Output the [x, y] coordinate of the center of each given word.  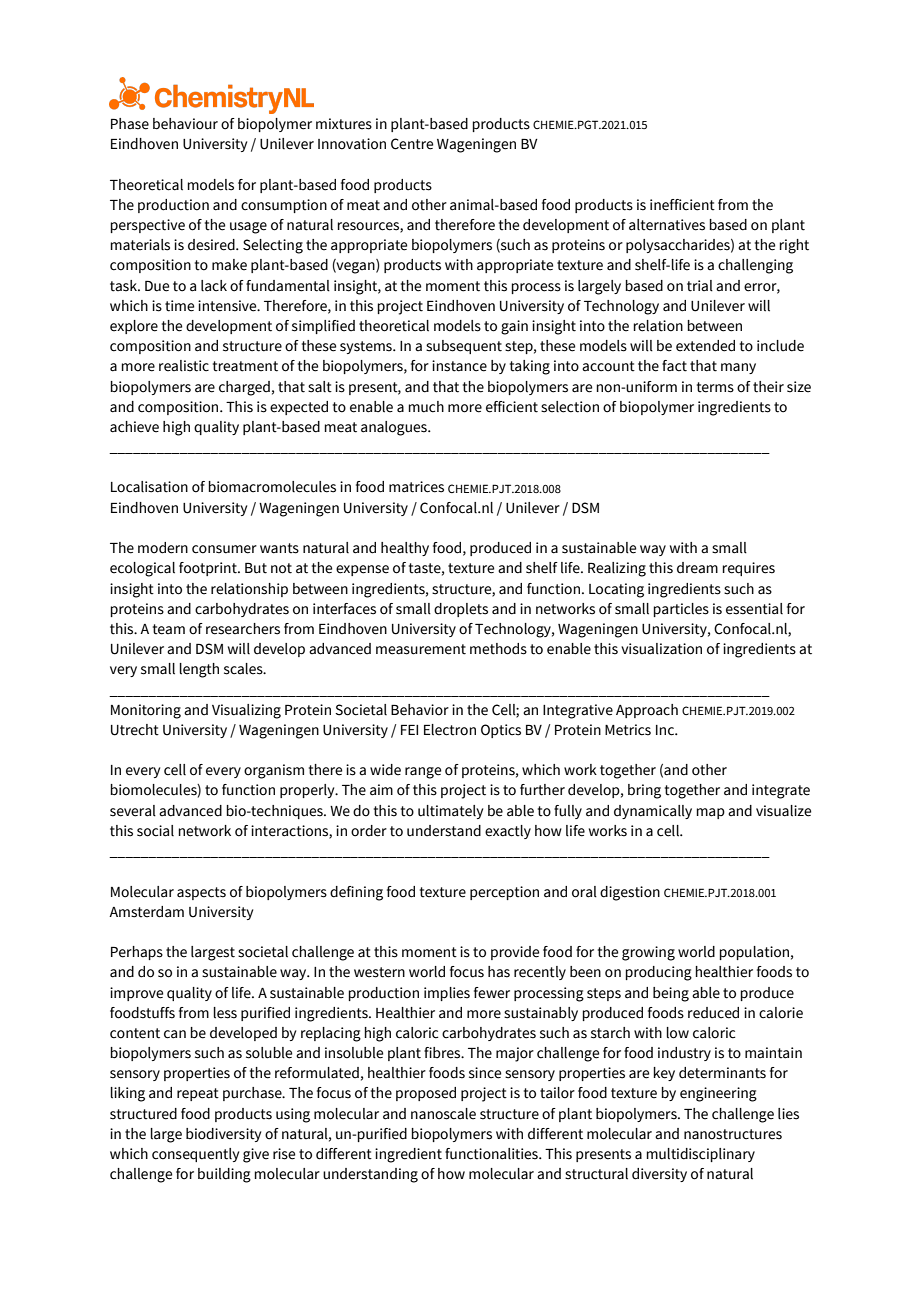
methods [498, 649]
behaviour [185, 124]
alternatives [667, 225]
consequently [195, 1155]
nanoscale [443, 1114]
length [199, 670]
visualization [661, 649]
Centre [412, 144]
